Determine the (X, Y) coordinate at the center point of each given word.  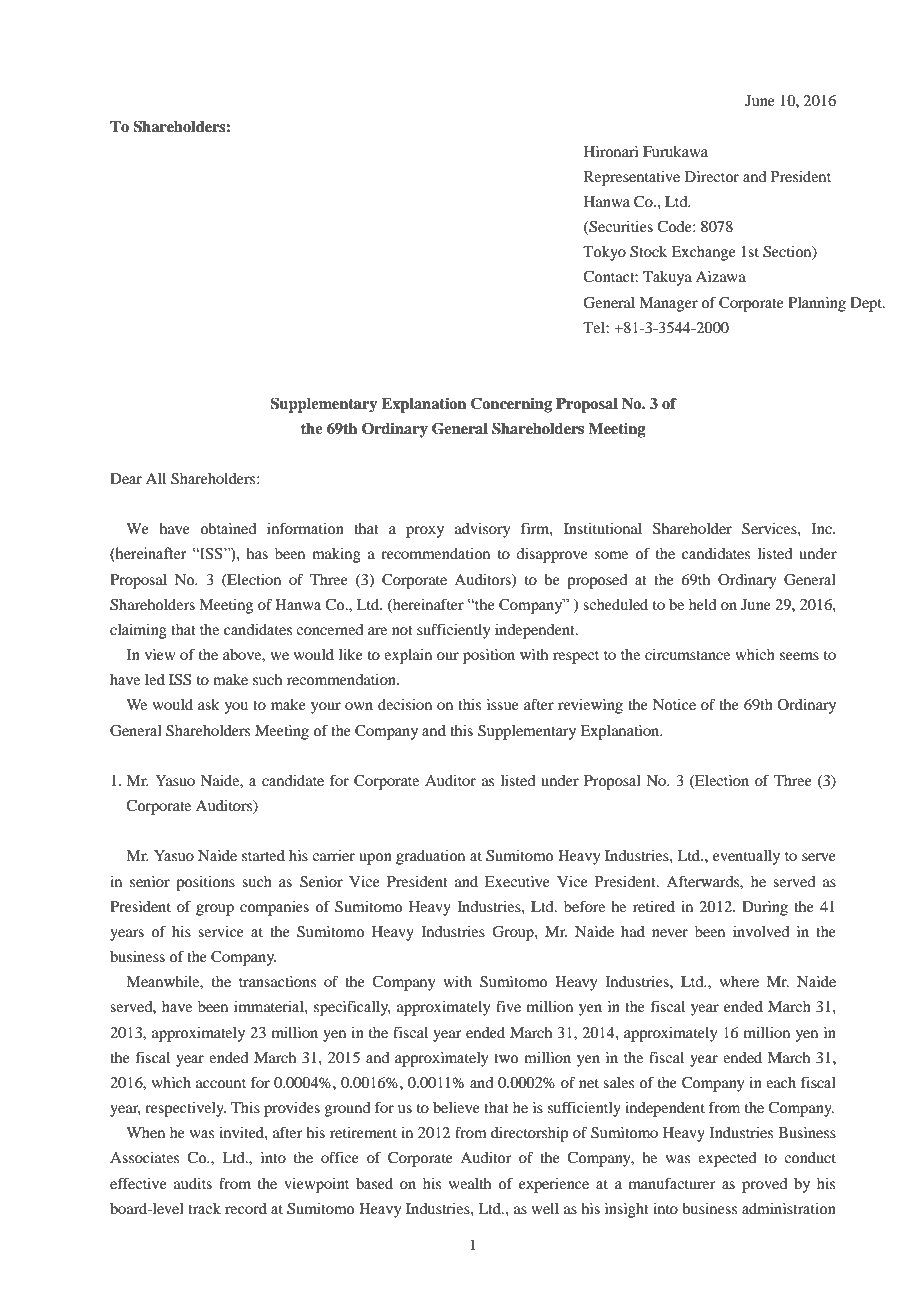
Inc (823, 528)
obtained (228, 528)
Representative (632, 178)
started (263, 855)
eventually (746, 857)
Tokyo (604, 253)
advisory (482, 530)
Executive (517, 881)
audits (193, 1183)
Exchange (703, 253)
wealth (470, 1183)
